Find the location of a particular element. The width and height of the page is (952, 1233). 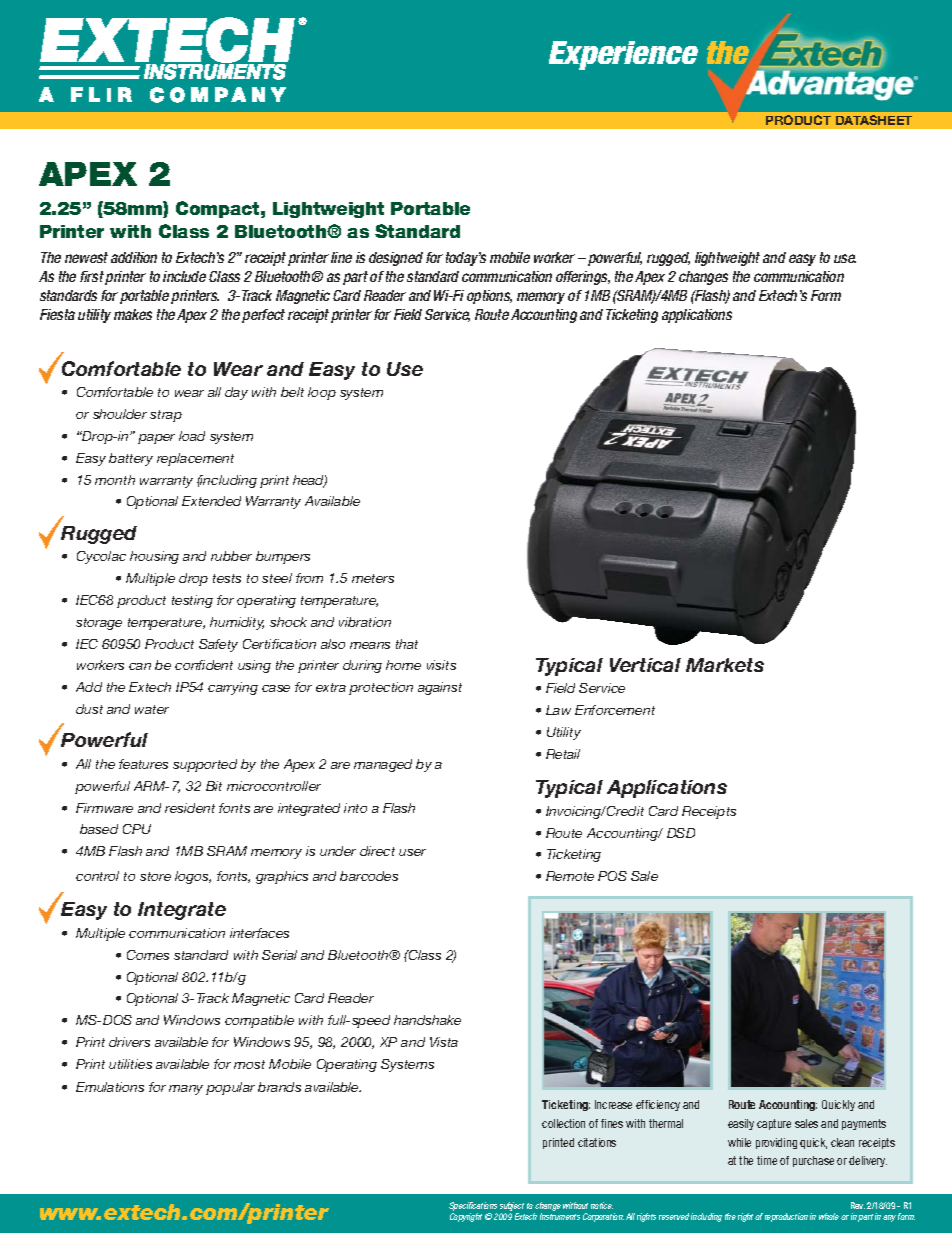

addition is located at coordinates (134, 257).
